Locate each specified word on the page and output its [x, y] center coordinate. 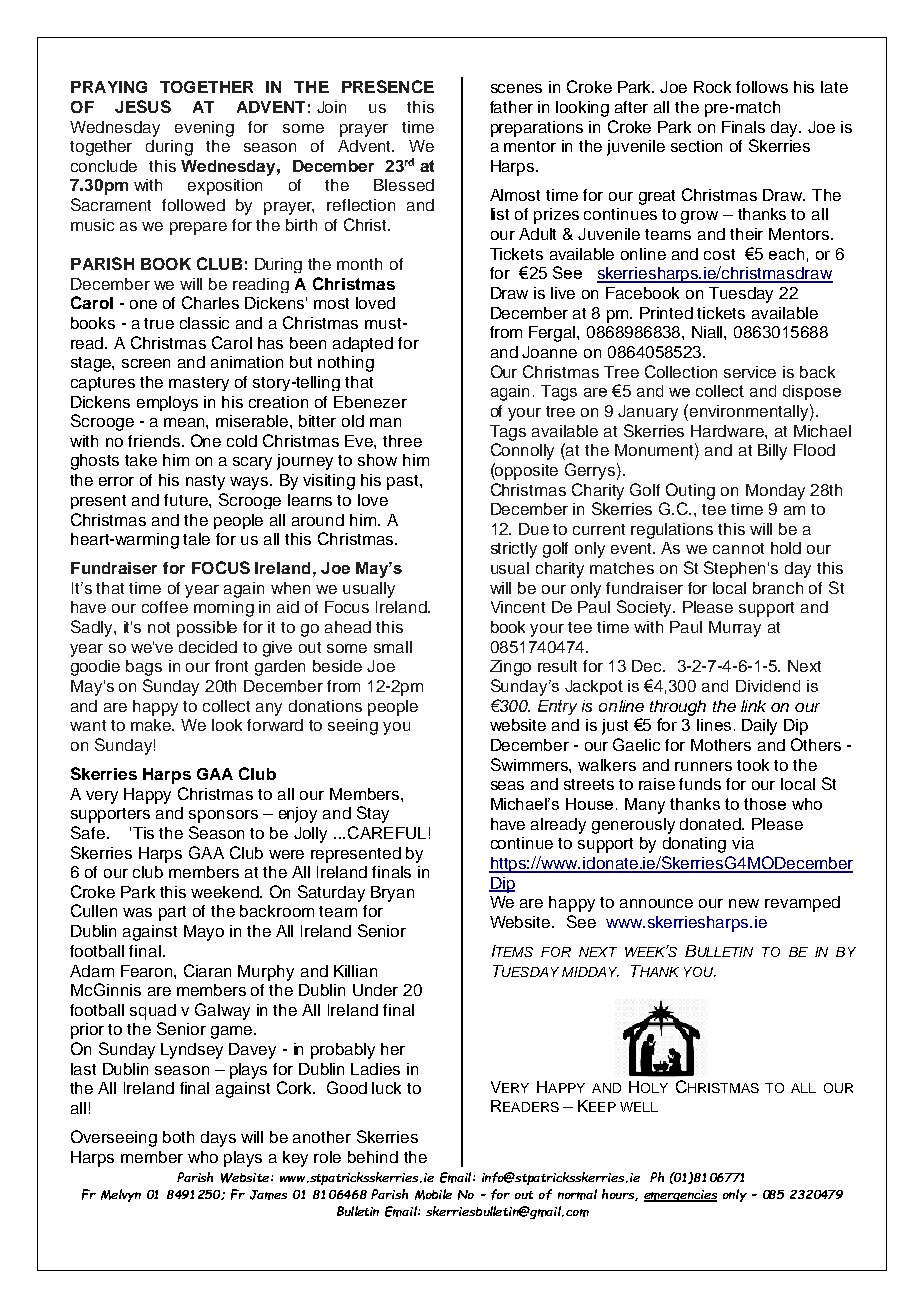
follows [762, 87]
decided [208, 647]
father [511, 107]
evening [204, 129]
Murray [735, 629]
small [393, 647]
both [178, 1137]
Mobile [433, 1194]
